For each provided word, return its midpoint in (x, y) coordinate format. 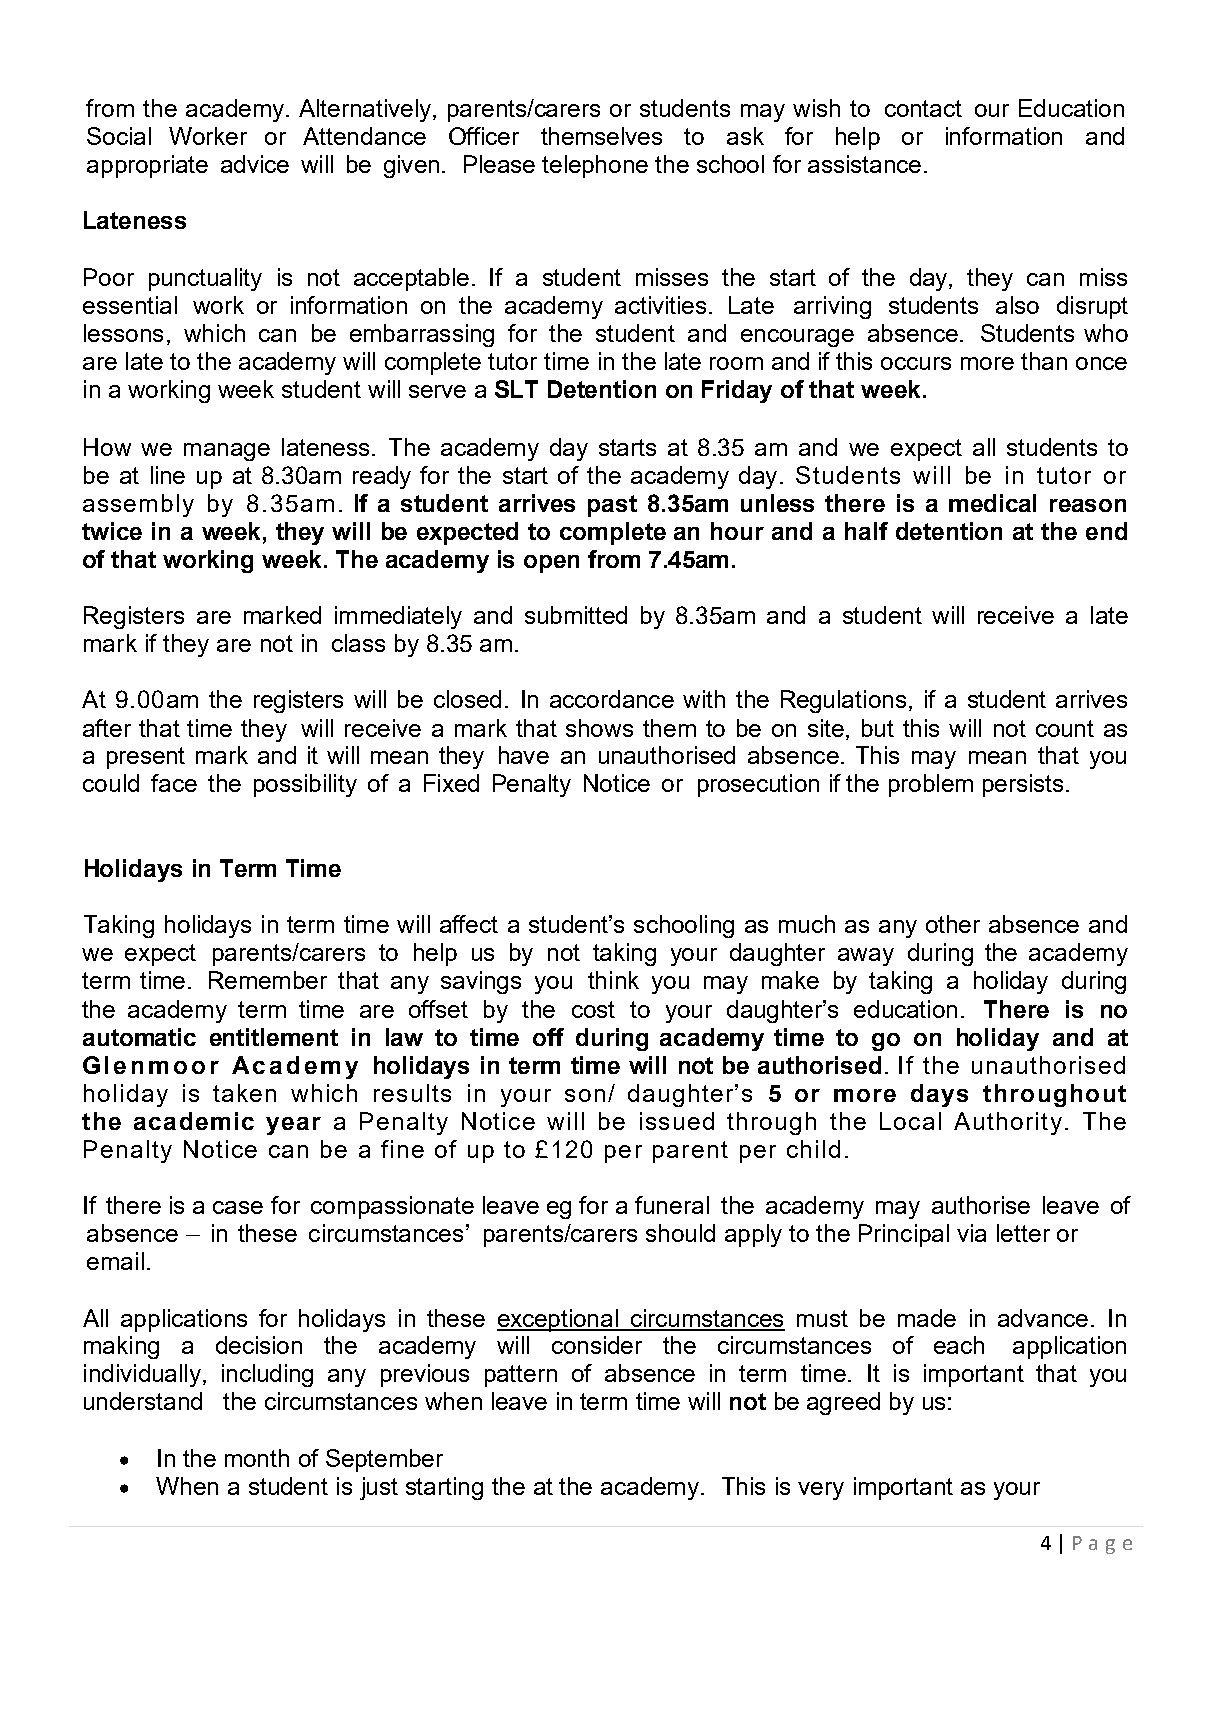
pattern (521, 1376)
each (959, 1345)
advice (255, 164)
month (257, 1458)
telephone (595, 166)
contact (923, 108)
